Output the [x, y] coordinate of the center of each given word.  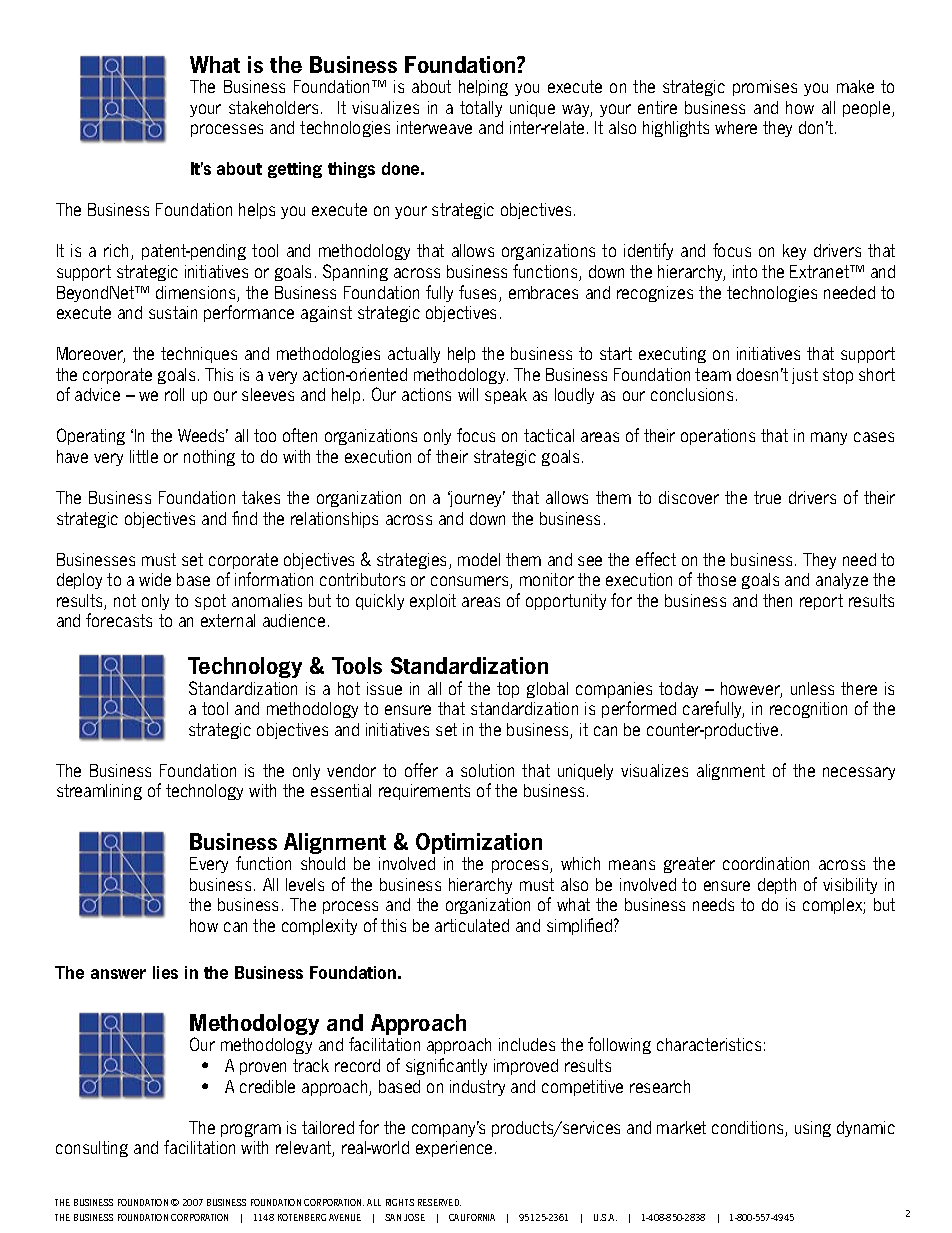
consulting [92, 1149]
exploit [433, 602]
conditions [749, 1129]
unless [812, 688]
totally [481, 109]
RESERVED [439, 1202]
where [736, 127]
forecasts [119, 620]
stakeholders [275, 107]
